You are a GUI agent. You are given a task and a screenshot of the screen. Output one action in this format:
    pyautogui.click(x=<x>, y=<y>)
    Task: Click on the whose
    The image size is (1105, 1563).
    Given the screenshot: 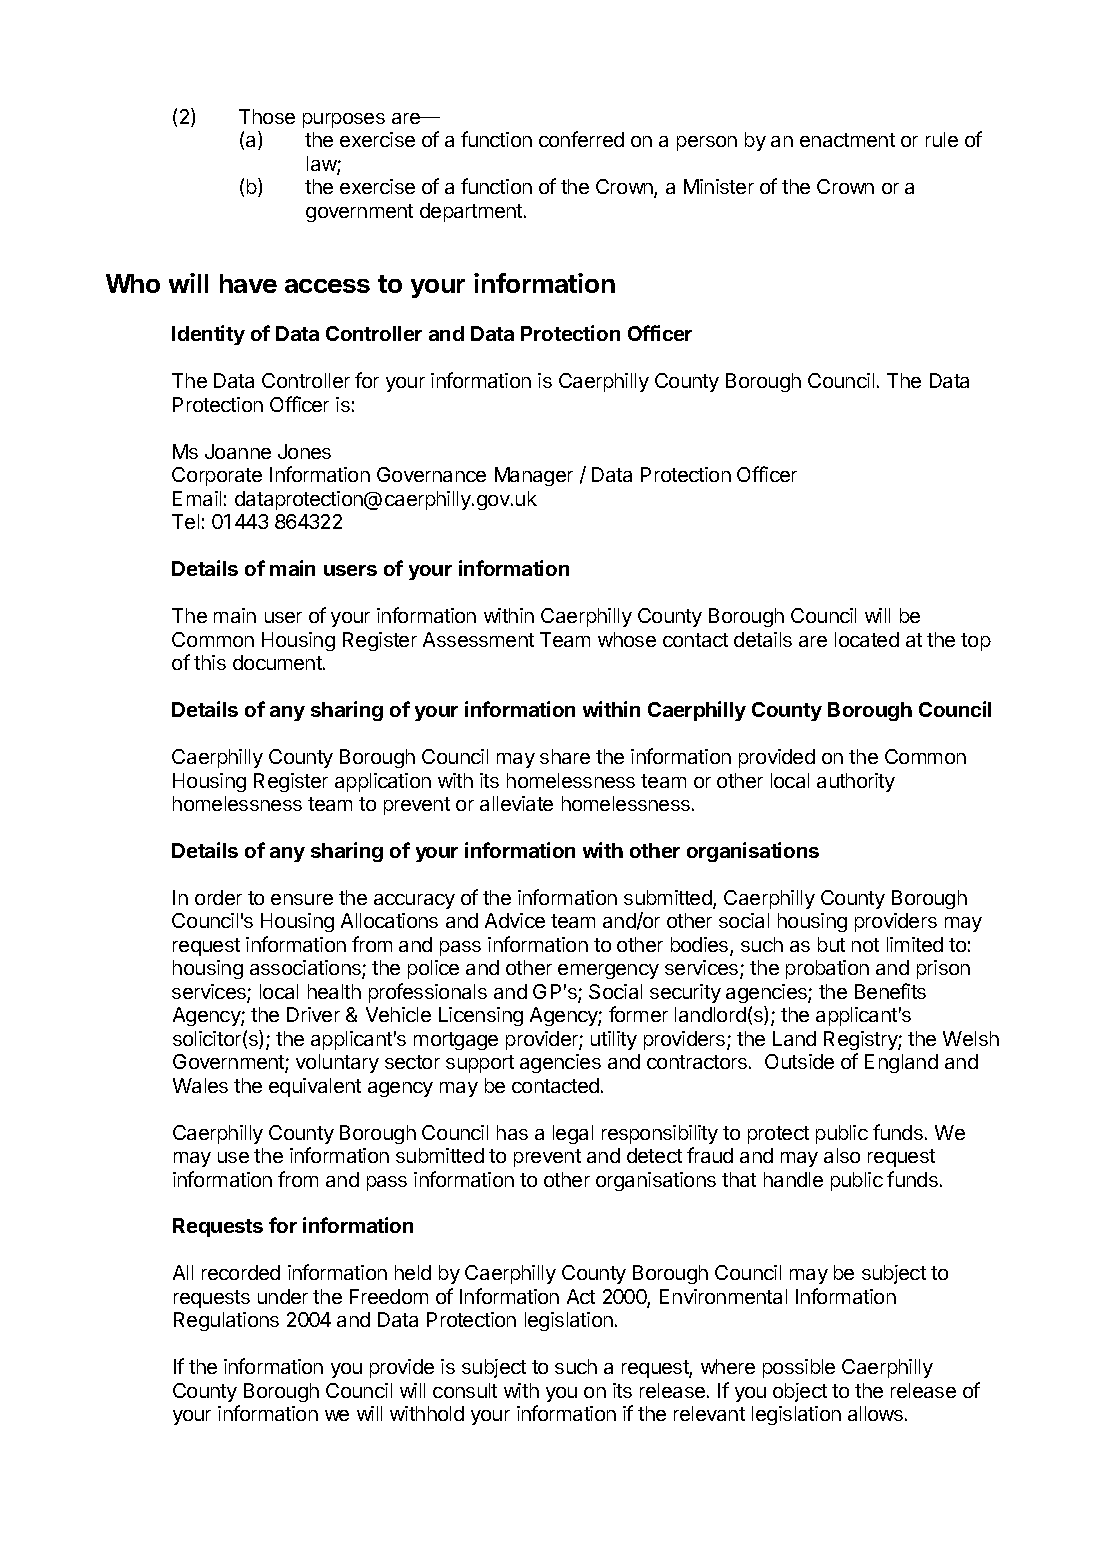 What is the action you would take?
    pyautogui.click(x=627, y=639)
